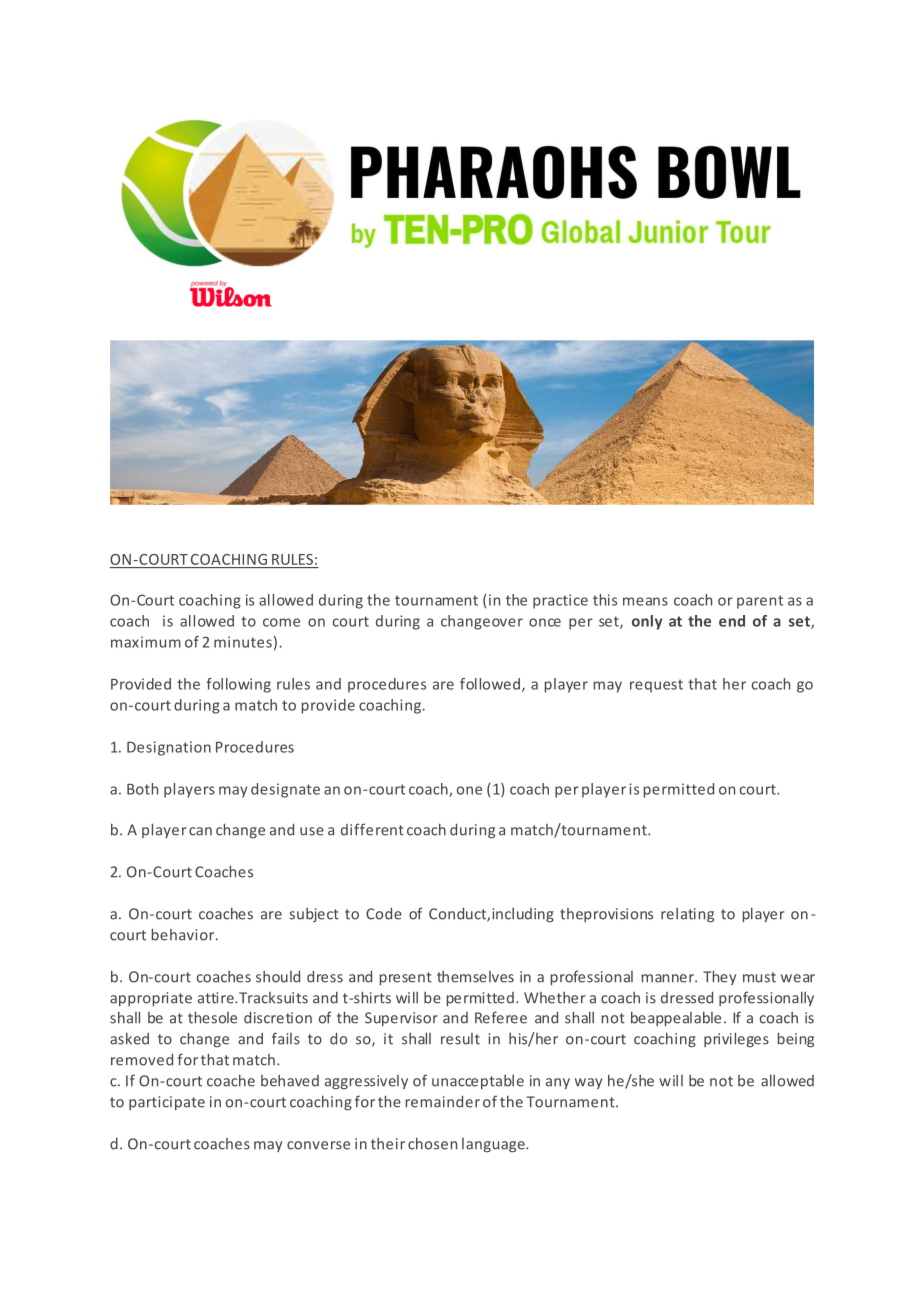  I want to click on Referee, so click(501, 1017).
